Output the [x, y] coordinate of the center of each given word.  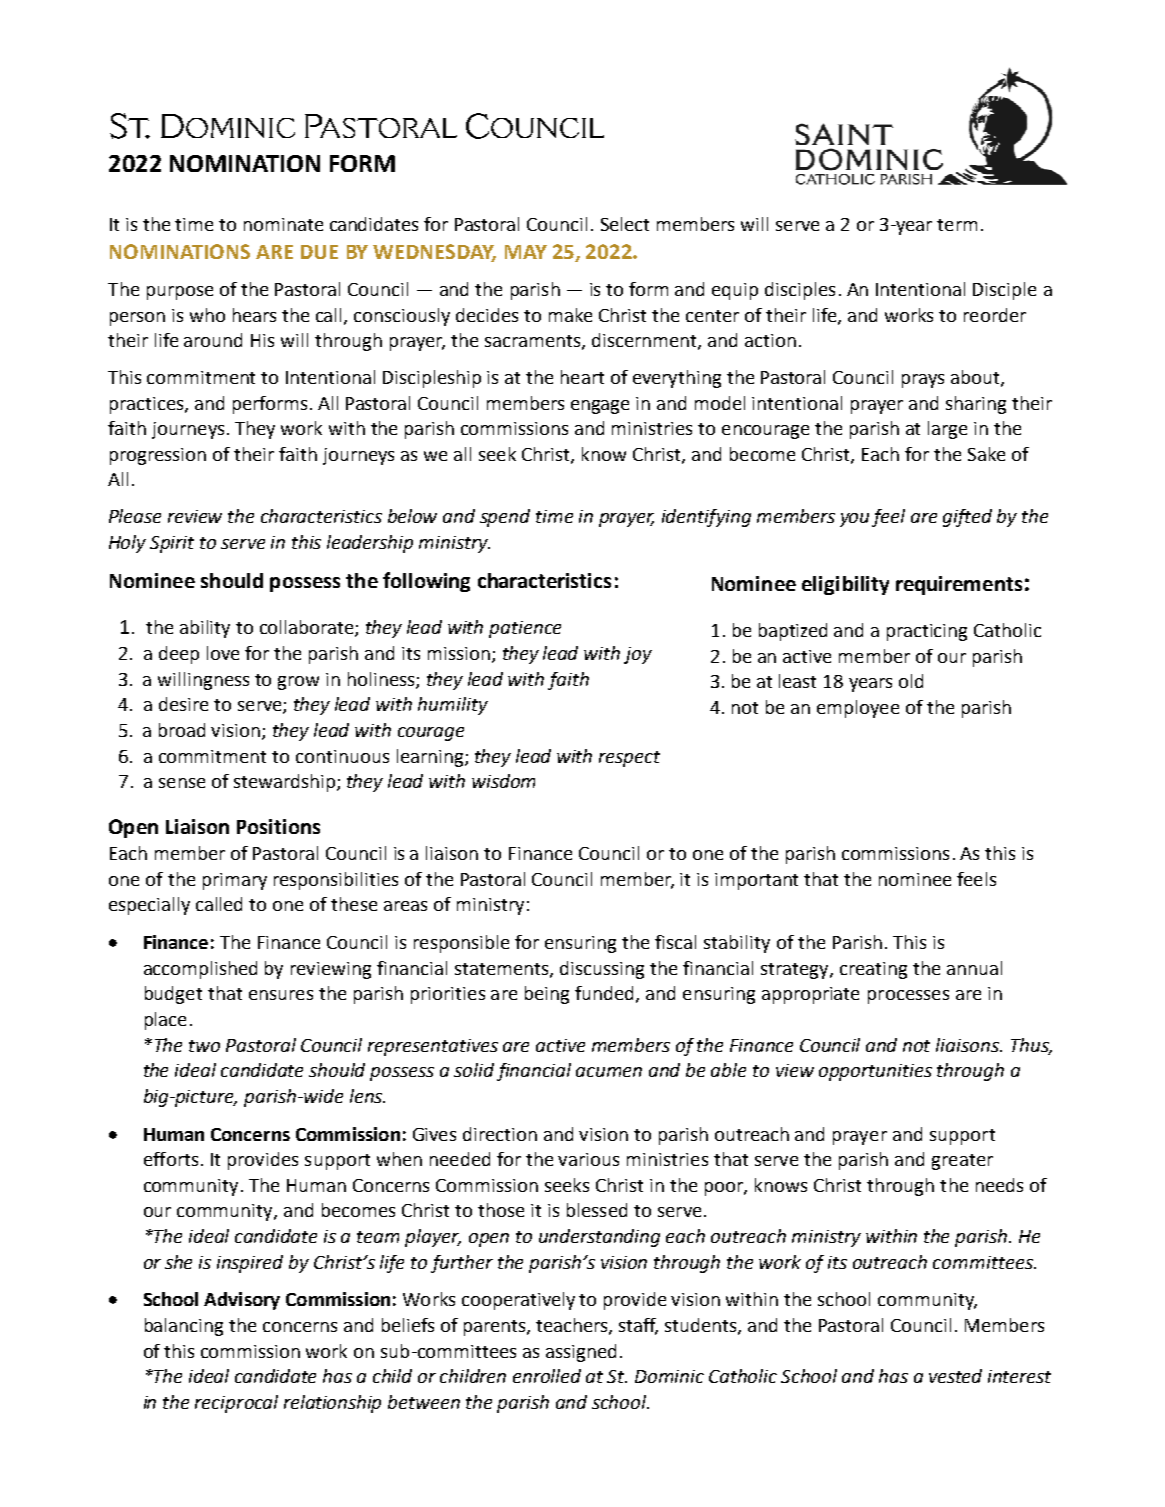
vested [955, 1376]
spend [505, 518]
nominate [283, 224]
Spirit [172, 544]
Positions [278, 826]
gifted [967, 518]
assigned [581, 1353]
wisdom [503, 781]
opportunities [875, 1072]
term [957, 225]
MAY [526, 252]
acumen [609, 1072]
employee [858, 709]
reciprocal [236, 1404]
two [204, 1046]
